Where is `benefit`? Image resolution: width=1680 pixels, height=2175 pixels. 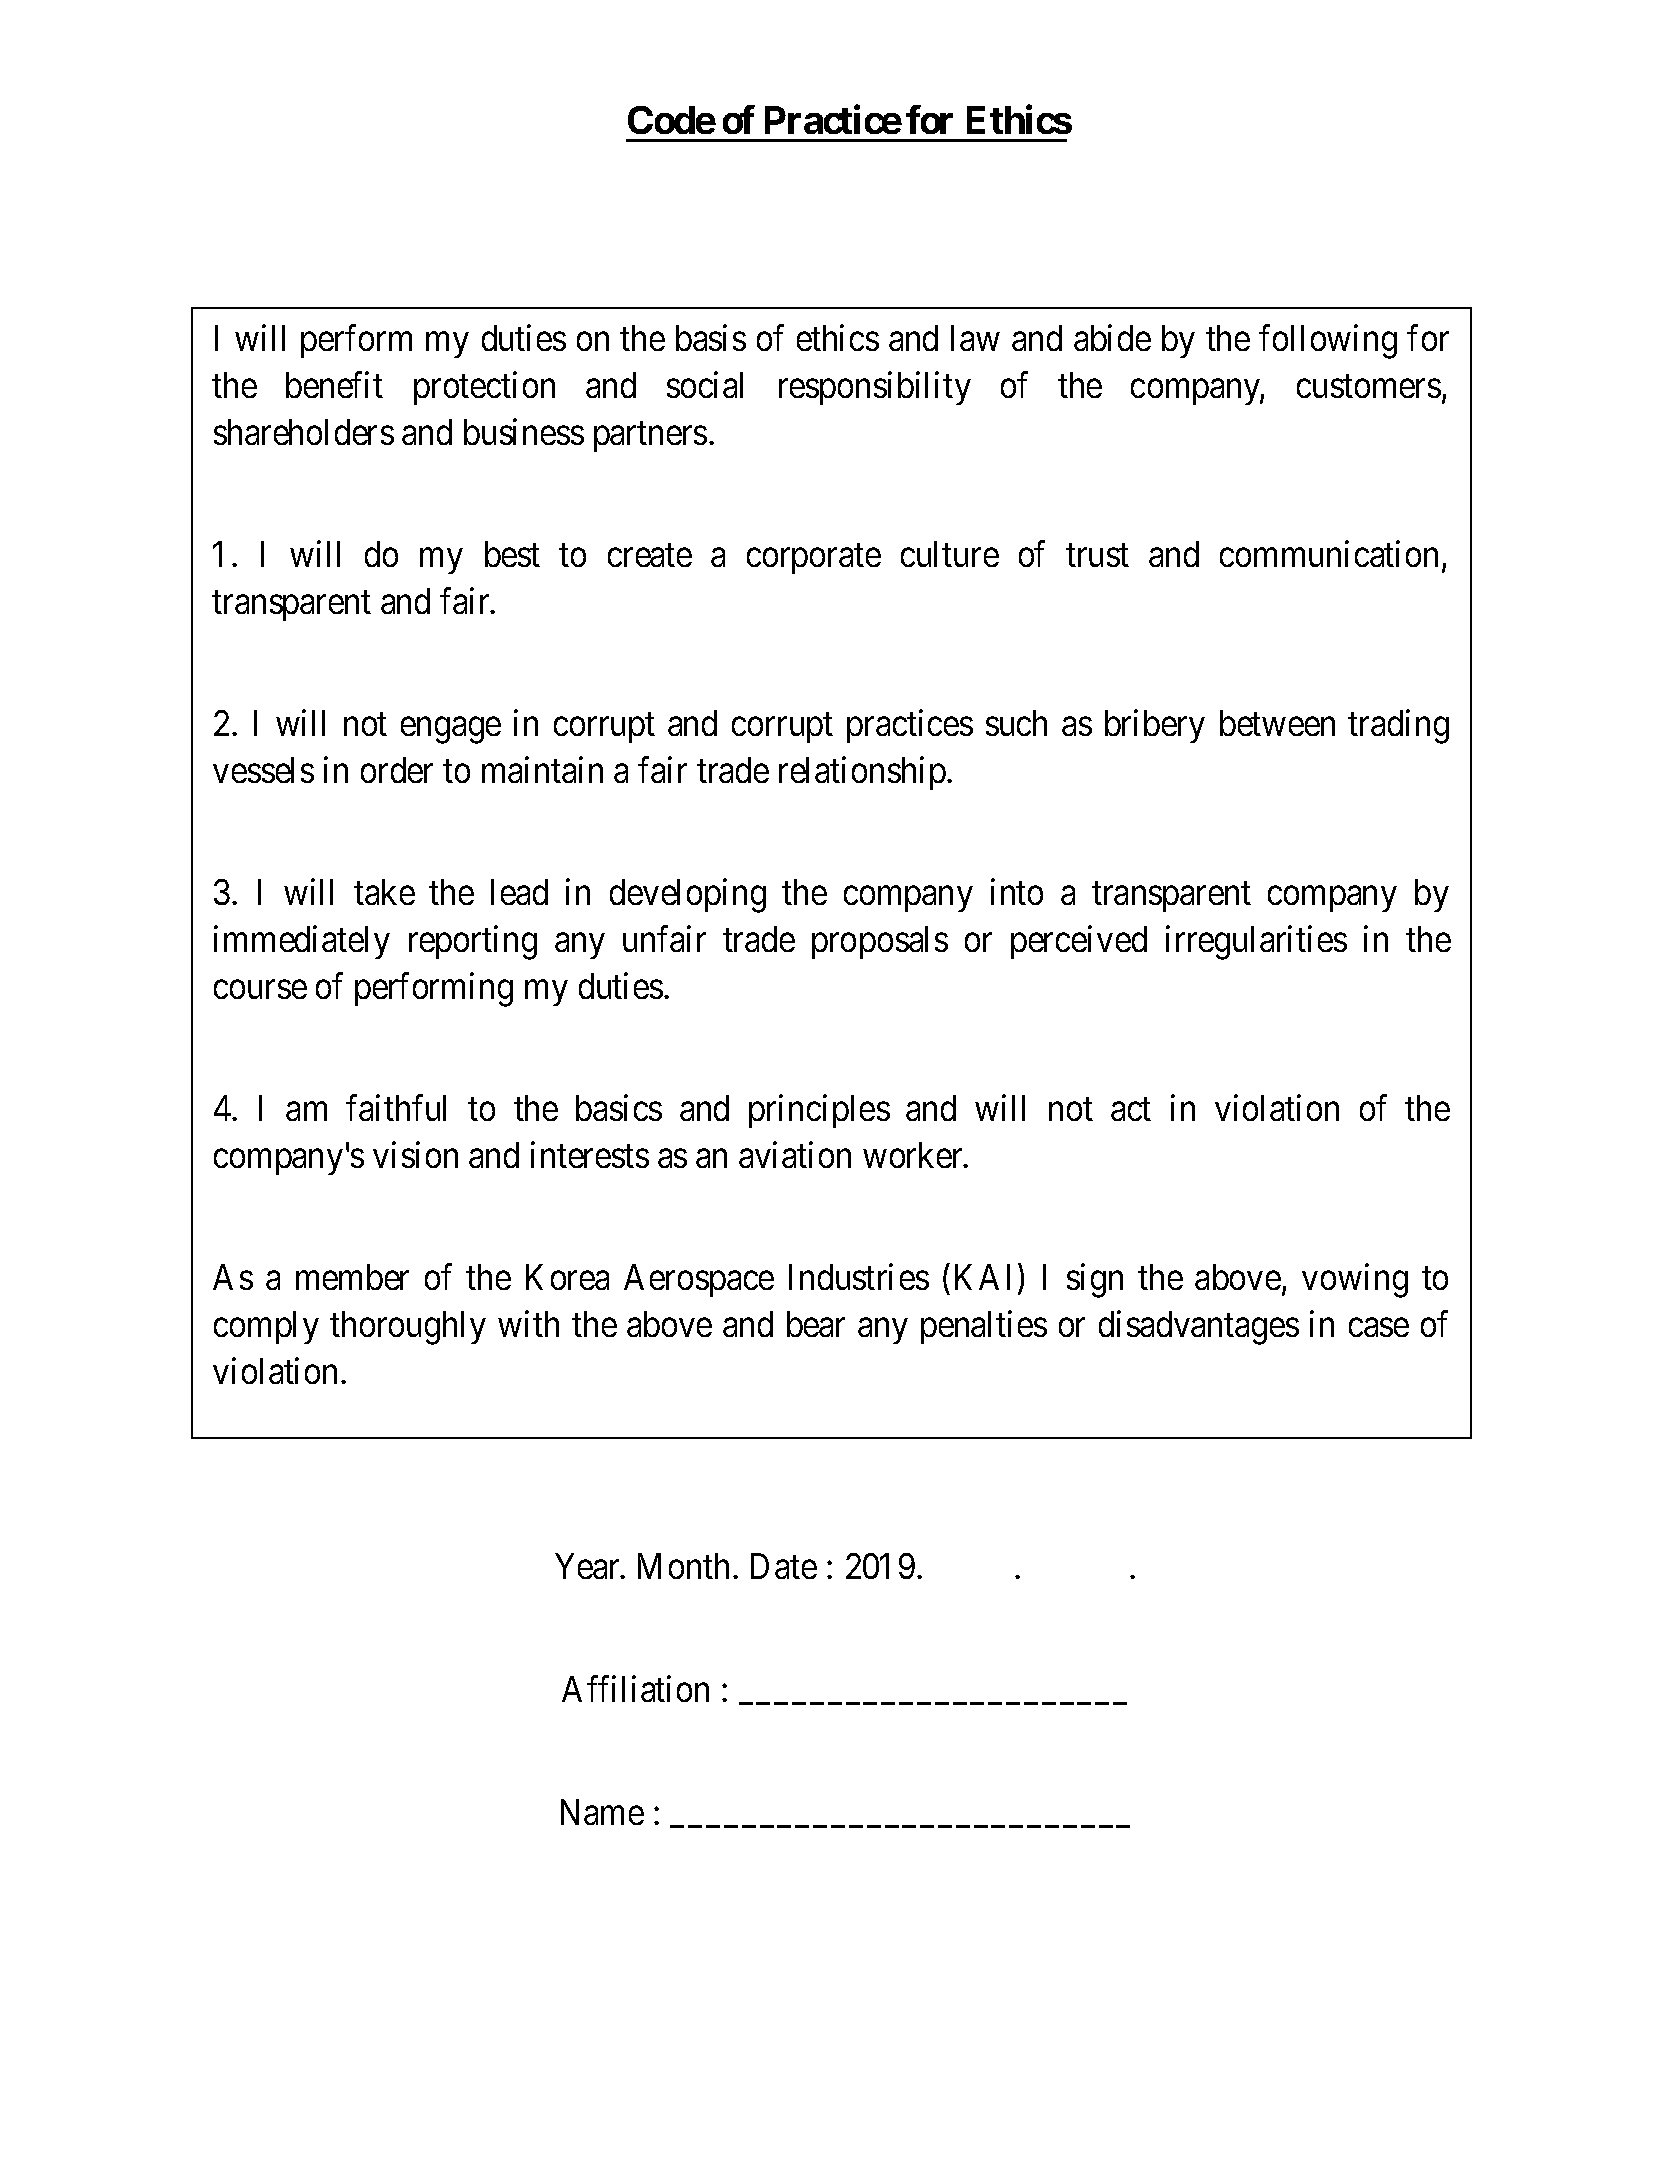 benefit is located at coordinates (334, 384).
